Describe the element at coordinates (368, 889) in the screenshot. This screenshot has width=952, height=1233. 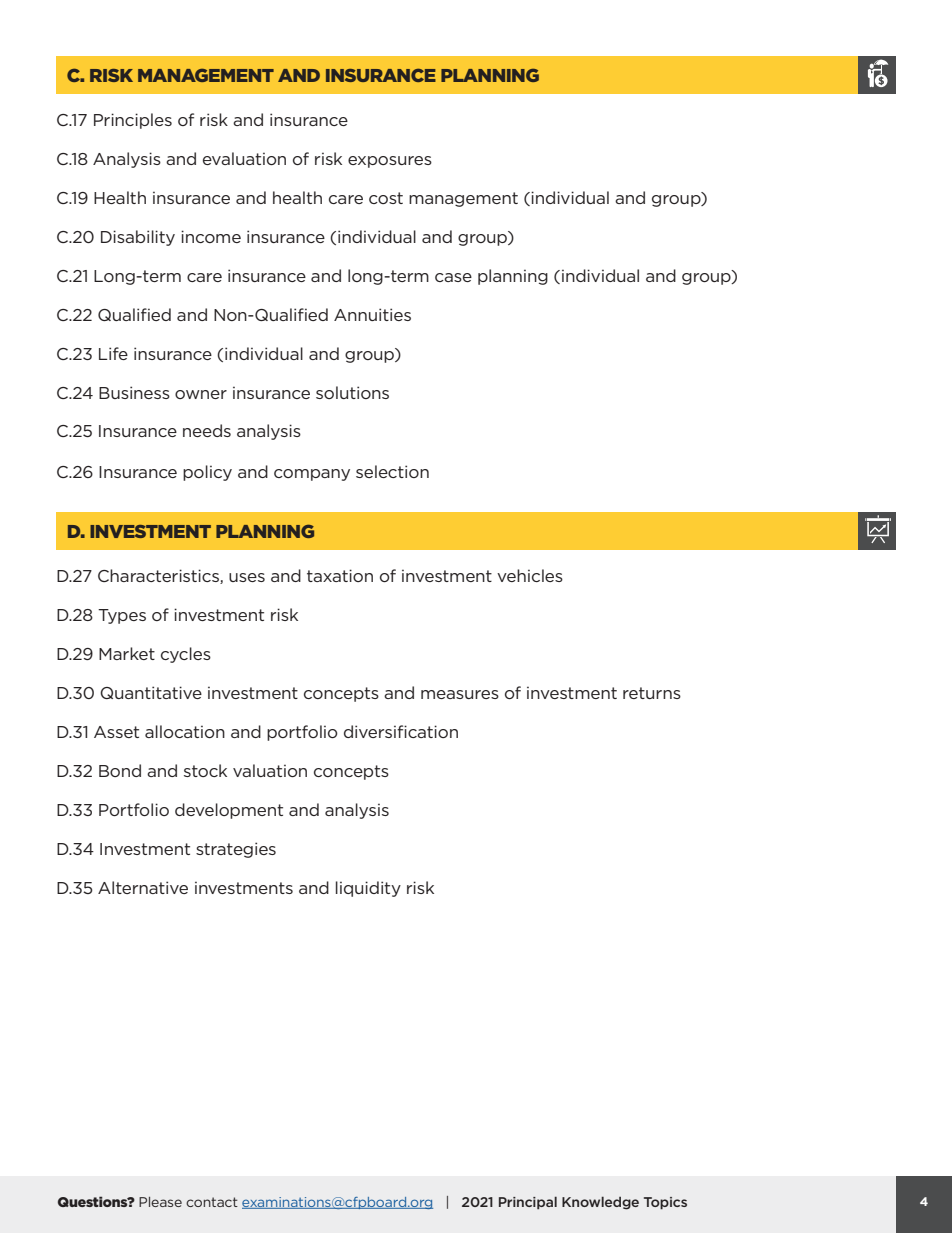
I see `liquidity` at that location.
